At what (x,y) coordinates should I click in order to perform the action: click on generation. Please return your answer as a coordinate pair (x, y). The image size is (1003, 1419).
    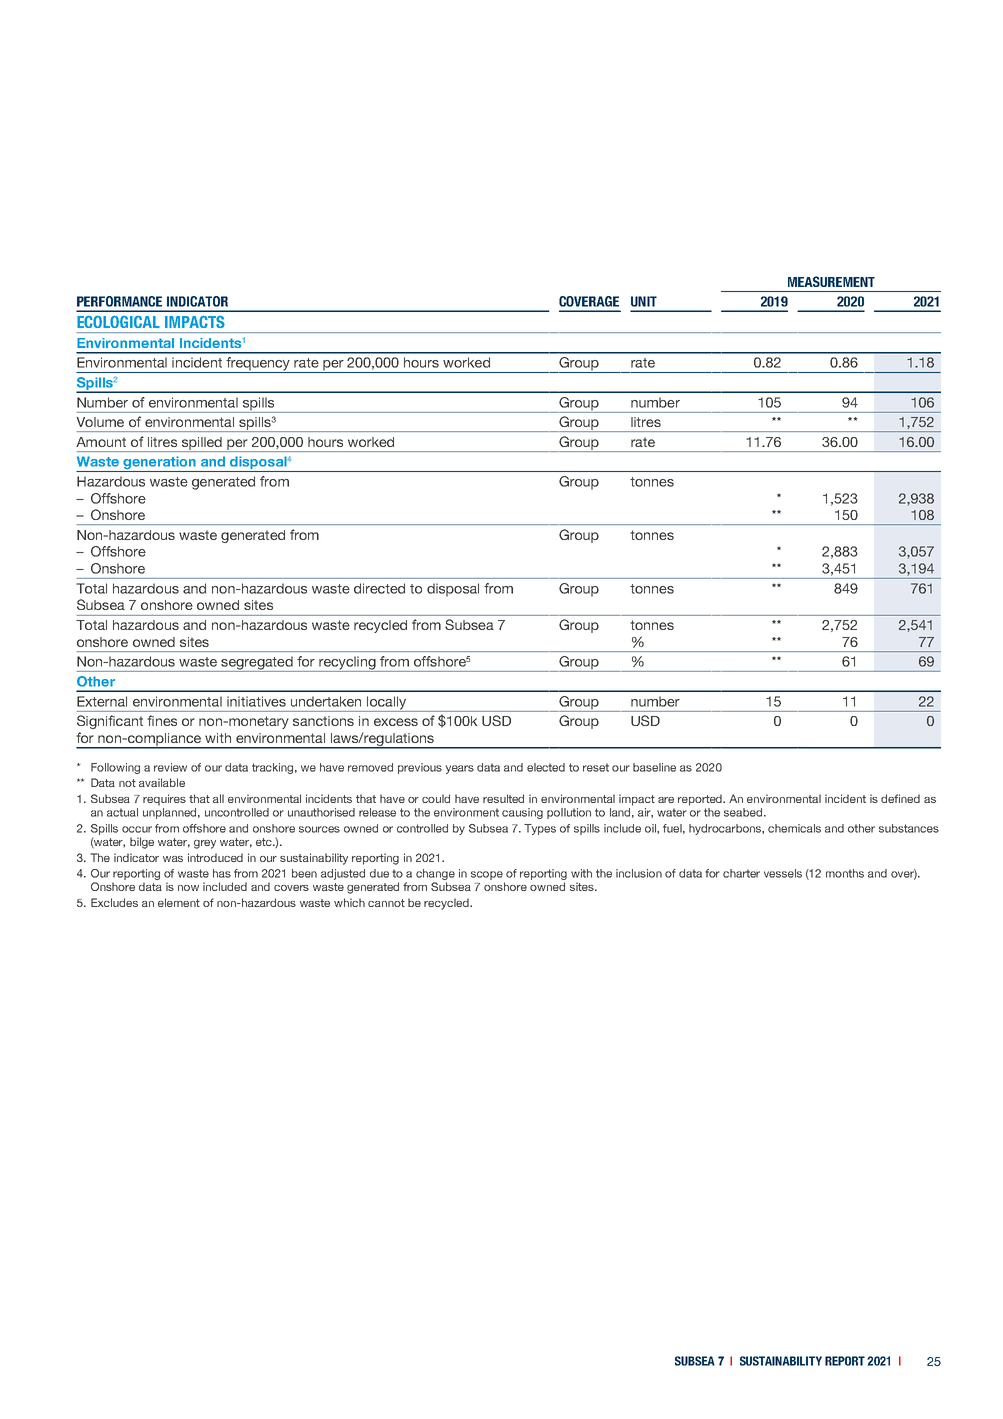
    Looking at the image, I should click on (159, 464).
